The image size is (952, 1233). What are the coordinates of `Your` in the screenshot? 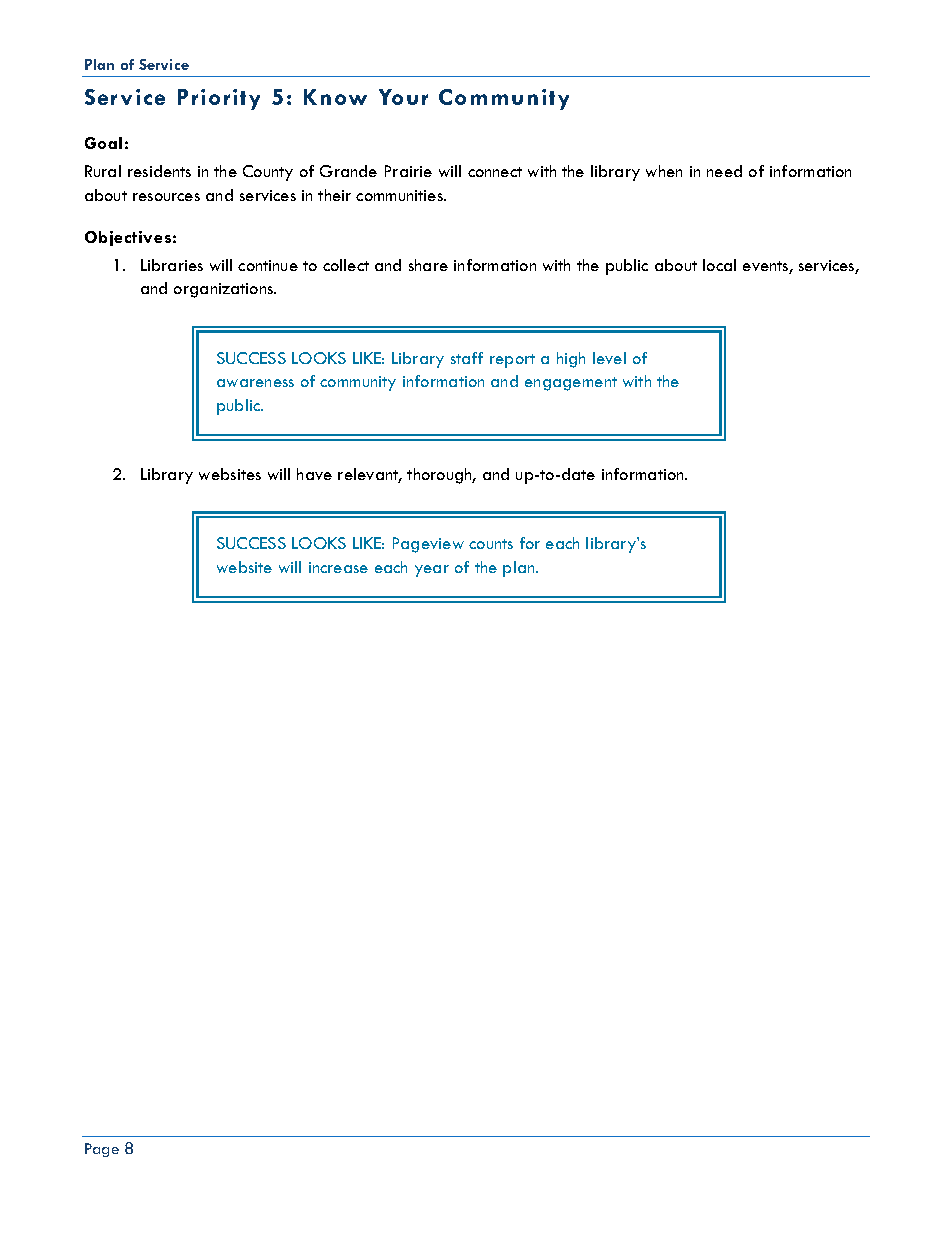 It's located at (403, 97).
